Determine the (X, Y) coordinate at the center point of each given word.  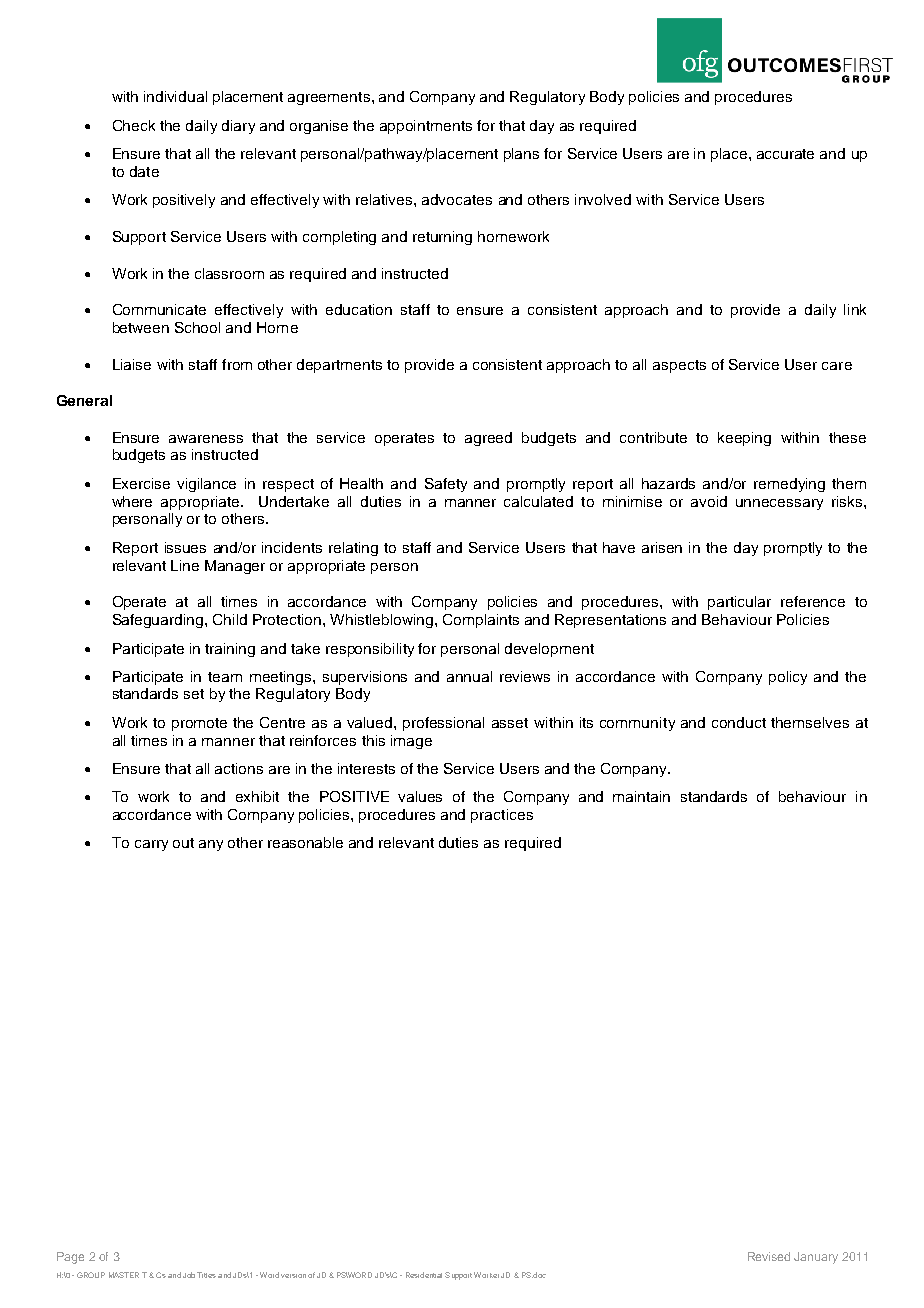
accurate (785, 154)
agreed (488, 439)
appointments (426, 127)
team (225, 677)
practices (502, 816)
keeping (744, 439)
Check (134, 125)
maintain (641, 796)
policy (788, 678)
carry (151, 845)
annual (469, 676)
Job (189, 1275)
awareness (206, 439)
